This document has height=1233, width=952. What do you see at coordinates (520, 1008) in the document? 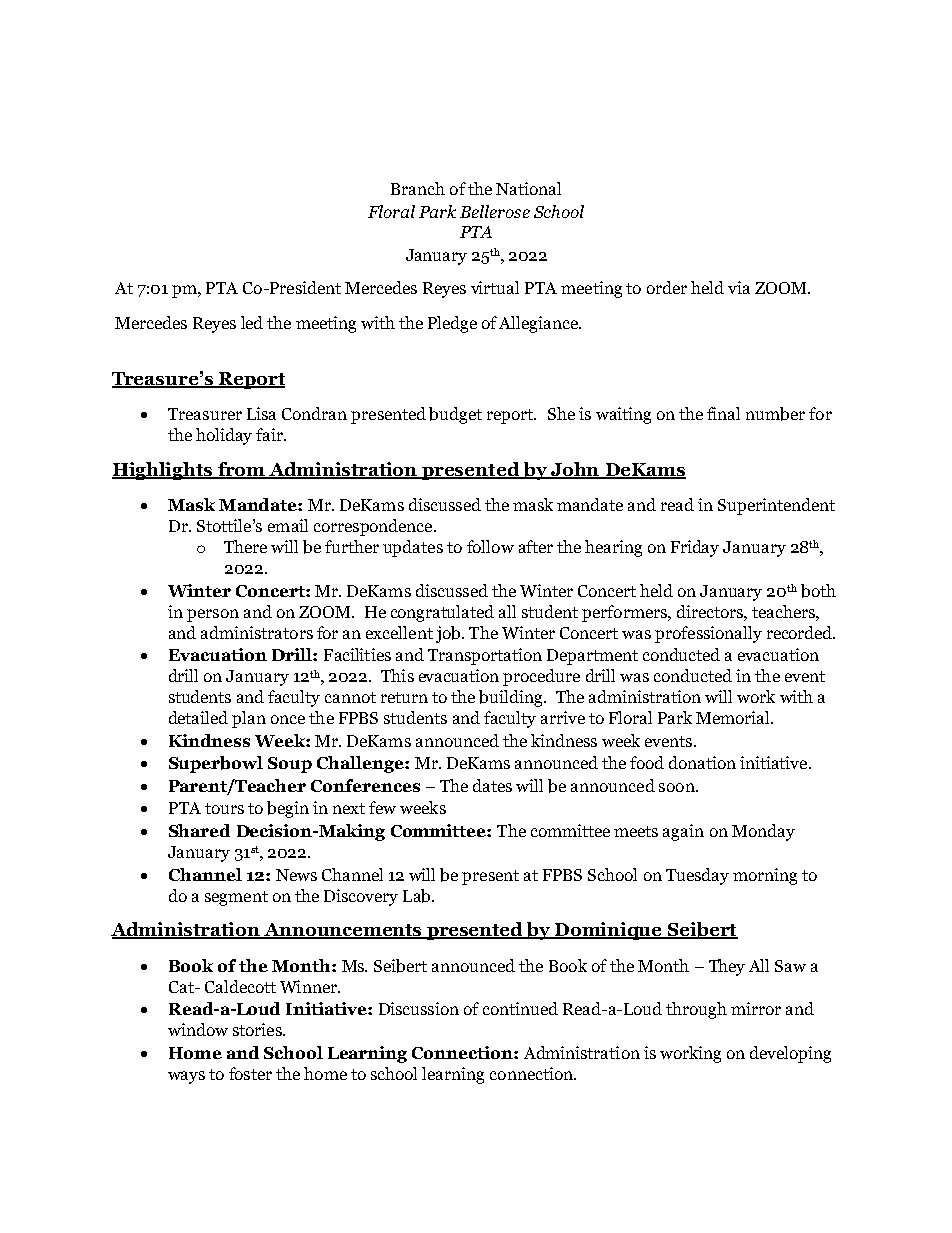
I see `continued` at bounding box center [520, 1008].
